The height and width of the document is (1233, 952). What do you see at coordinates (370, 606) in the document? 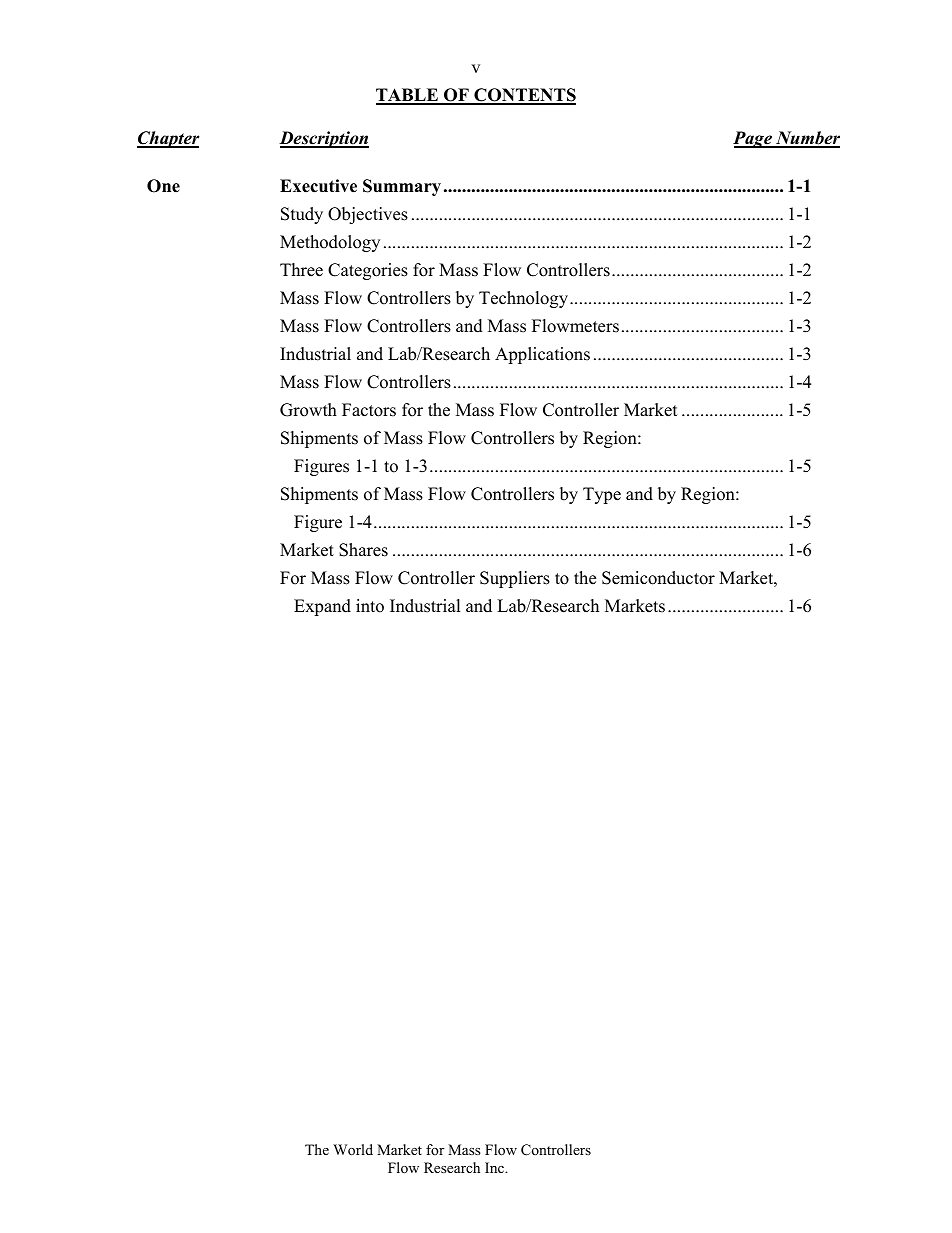
I see `into` at bounding box center [370, 606].
